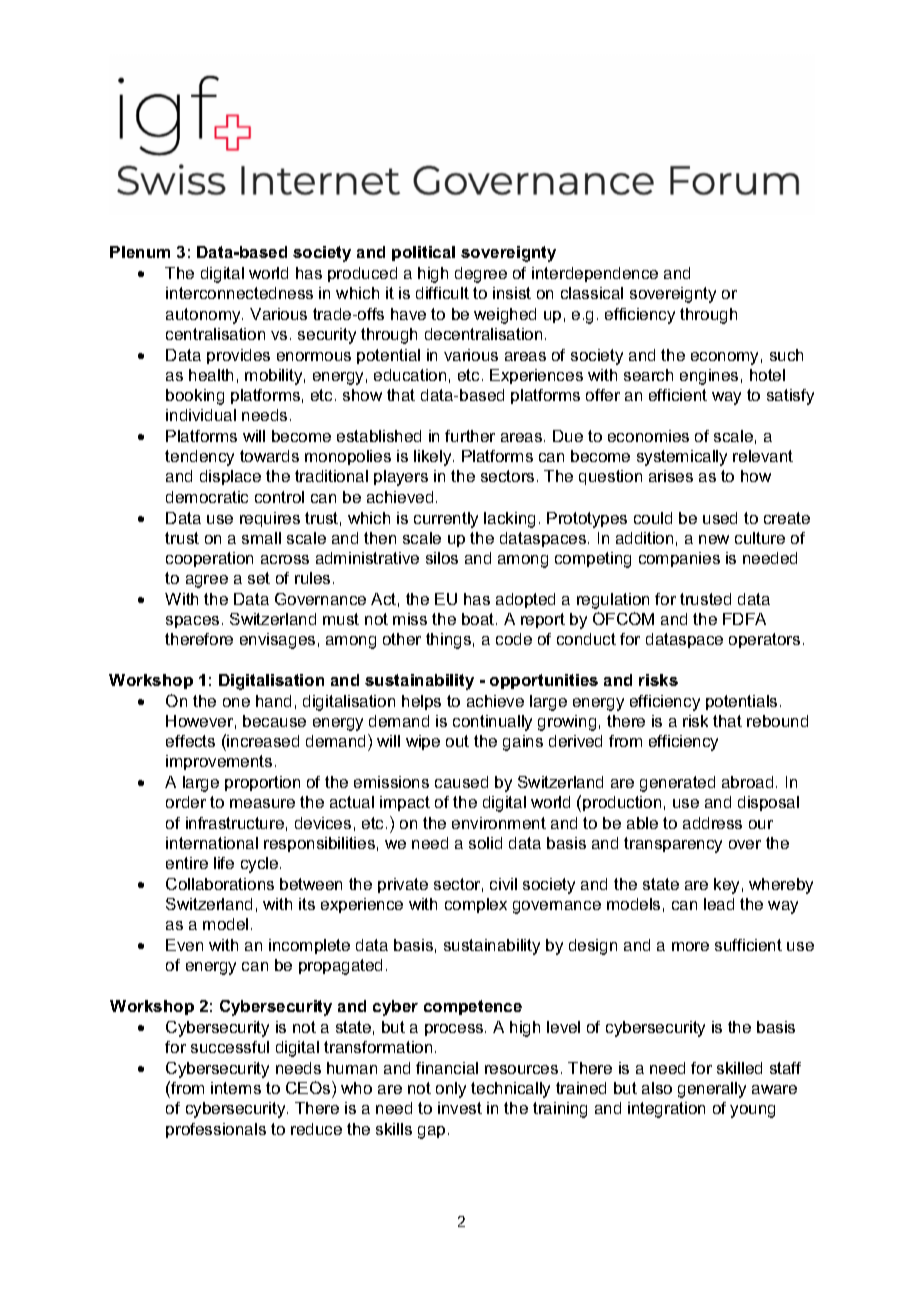 The width and height of the image is (924, 1309). I want to click on invest, so click(460, 1108).
